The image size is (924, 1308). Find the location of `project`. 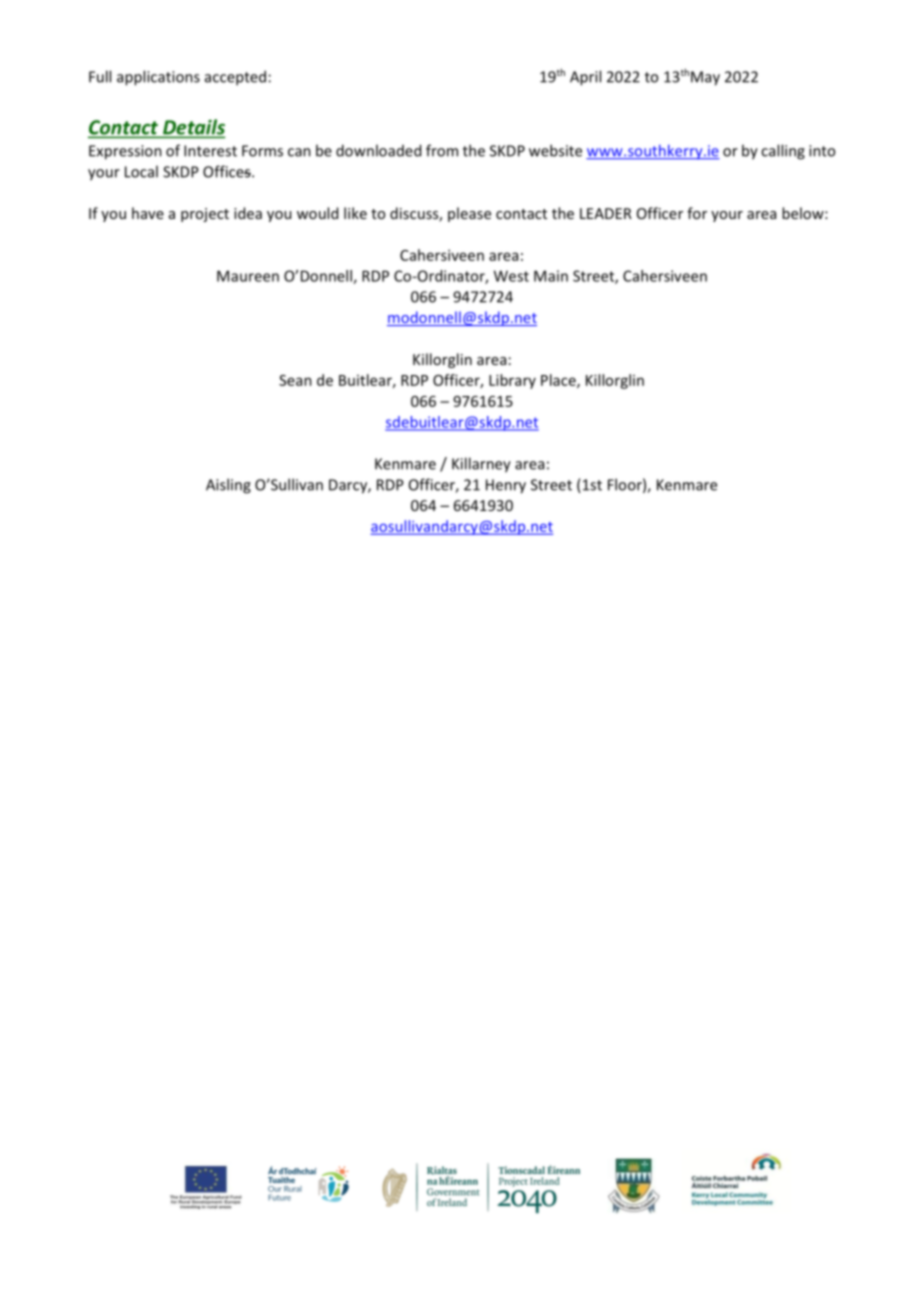

project is located at coordinates (205, 215).
